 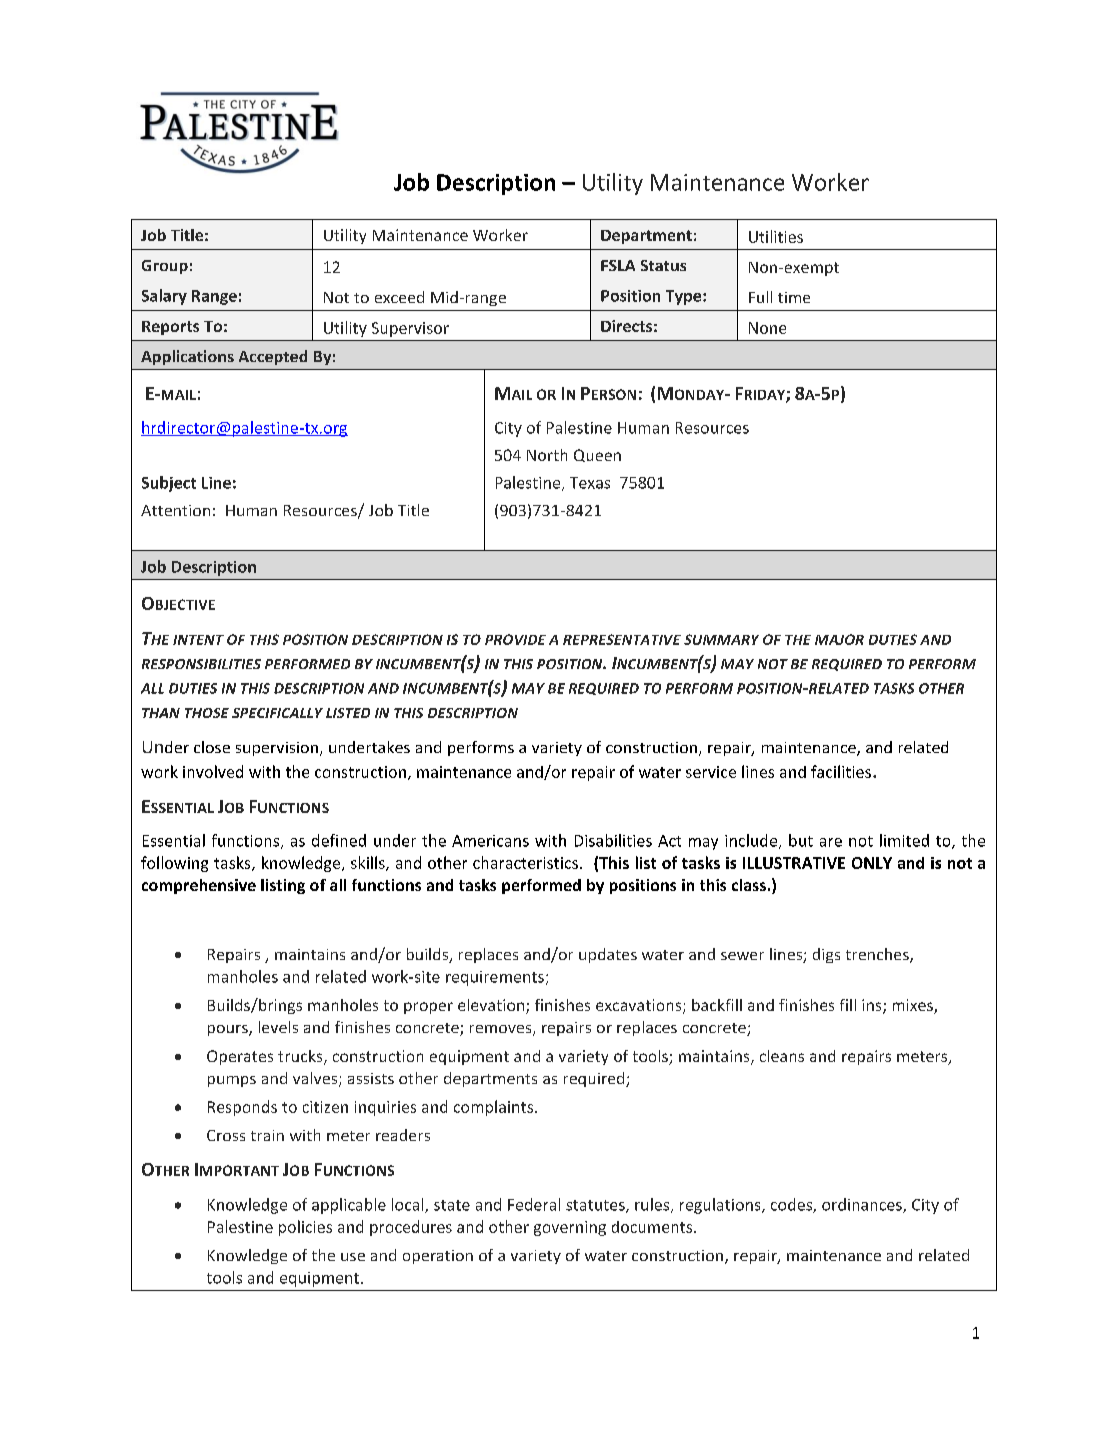 What do you see at coordinates (277, 749) in the screenshot?
I see `supervision` at bounding box center [277, 749].
